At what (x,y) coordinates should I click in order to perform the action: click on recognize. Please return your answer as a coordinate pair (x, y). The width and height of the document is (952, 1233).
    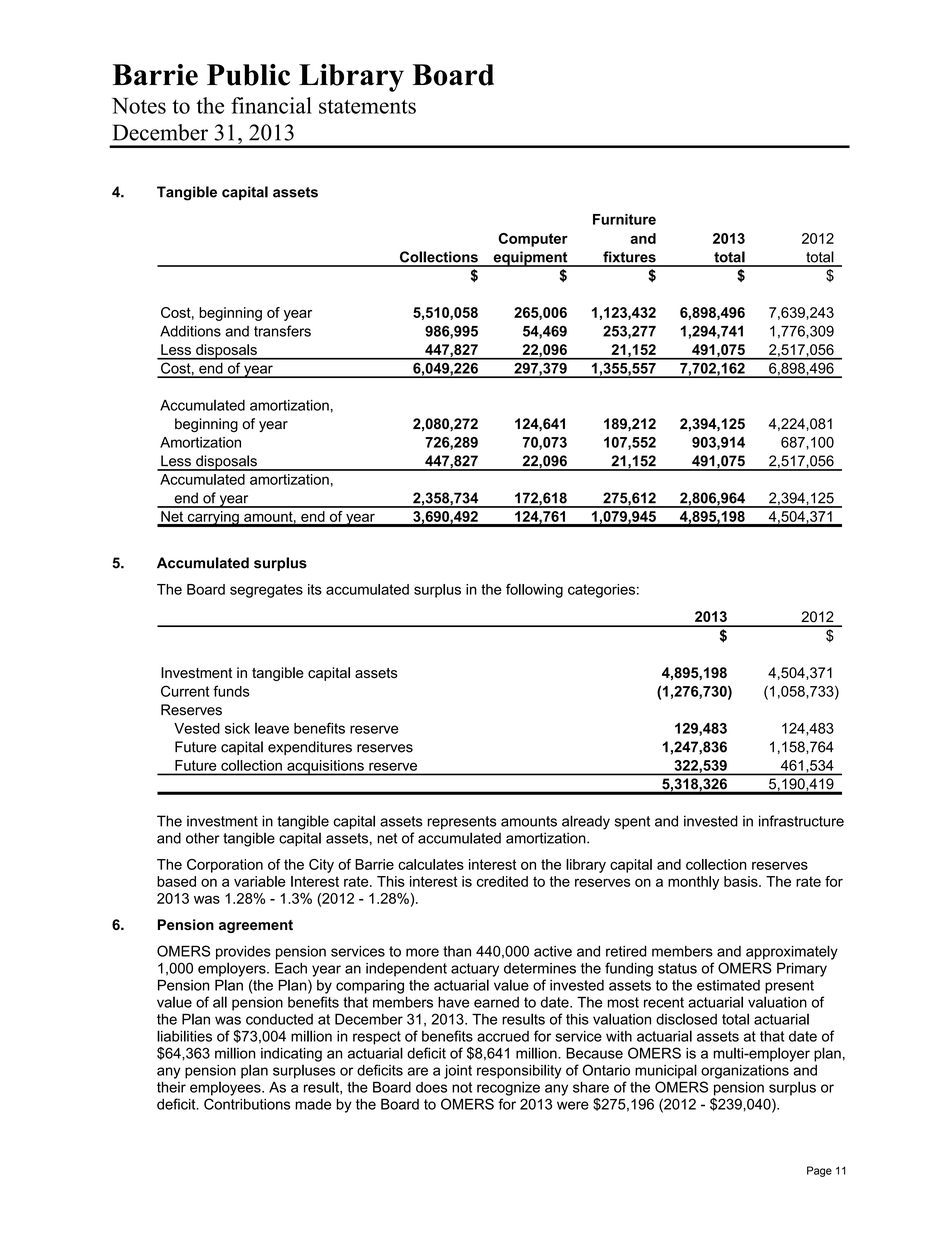
    Looking at the image, I should click on (508, 1089).
